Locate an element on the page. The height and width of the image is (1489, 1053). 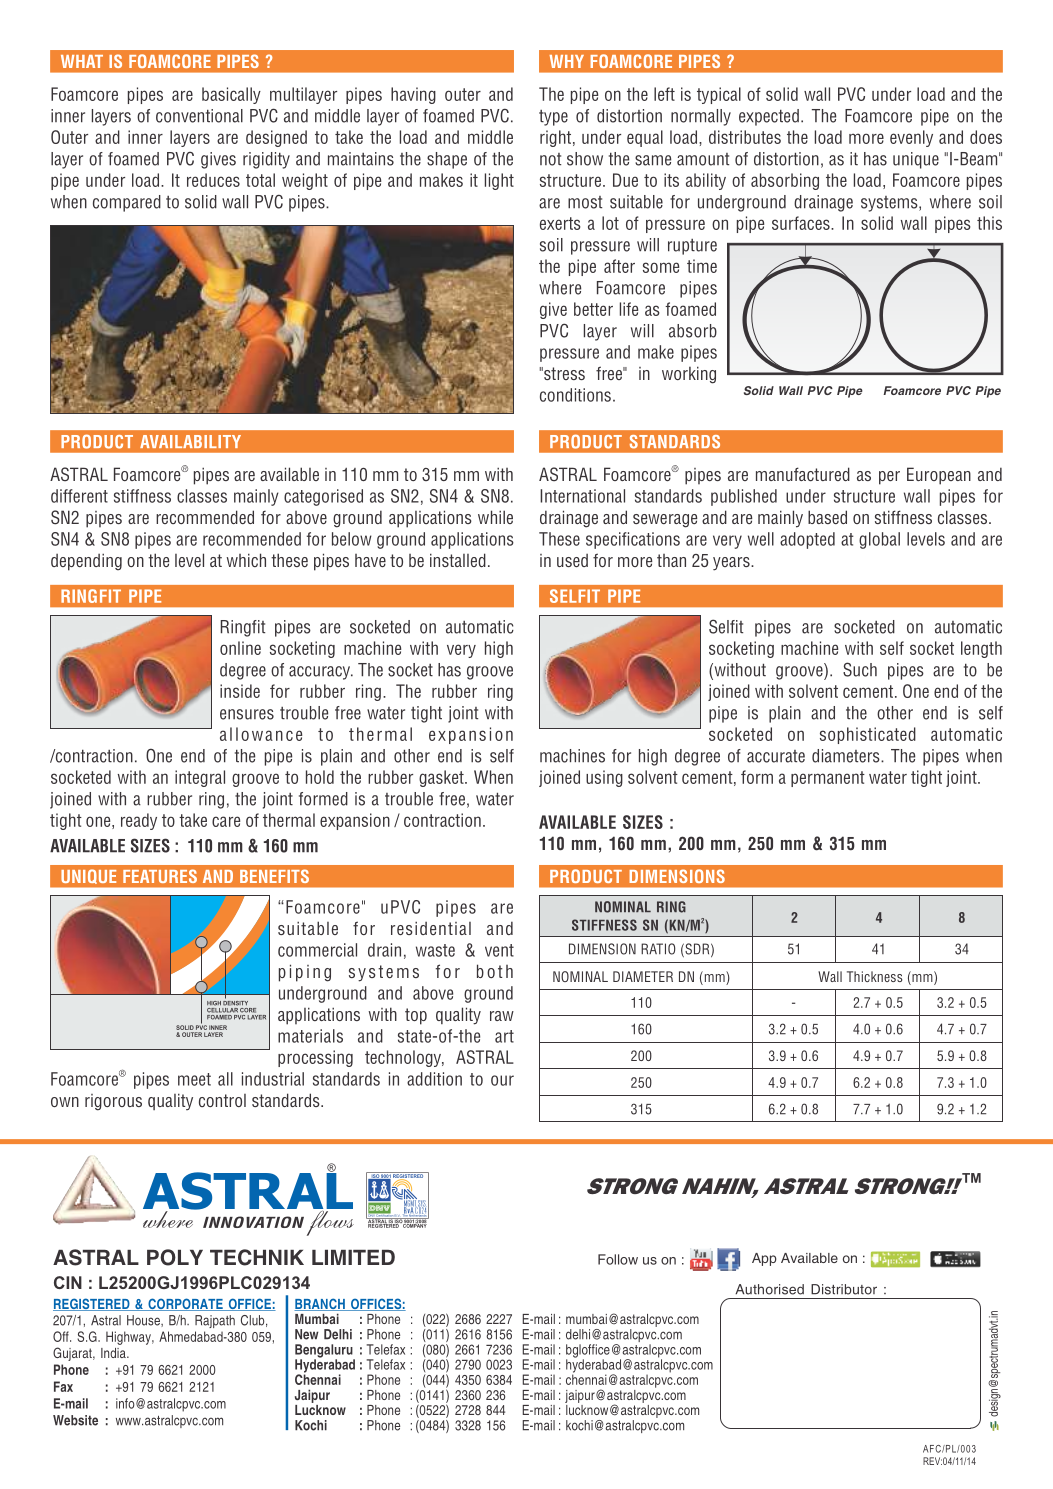
India is located at coordinates (114, 1353).
